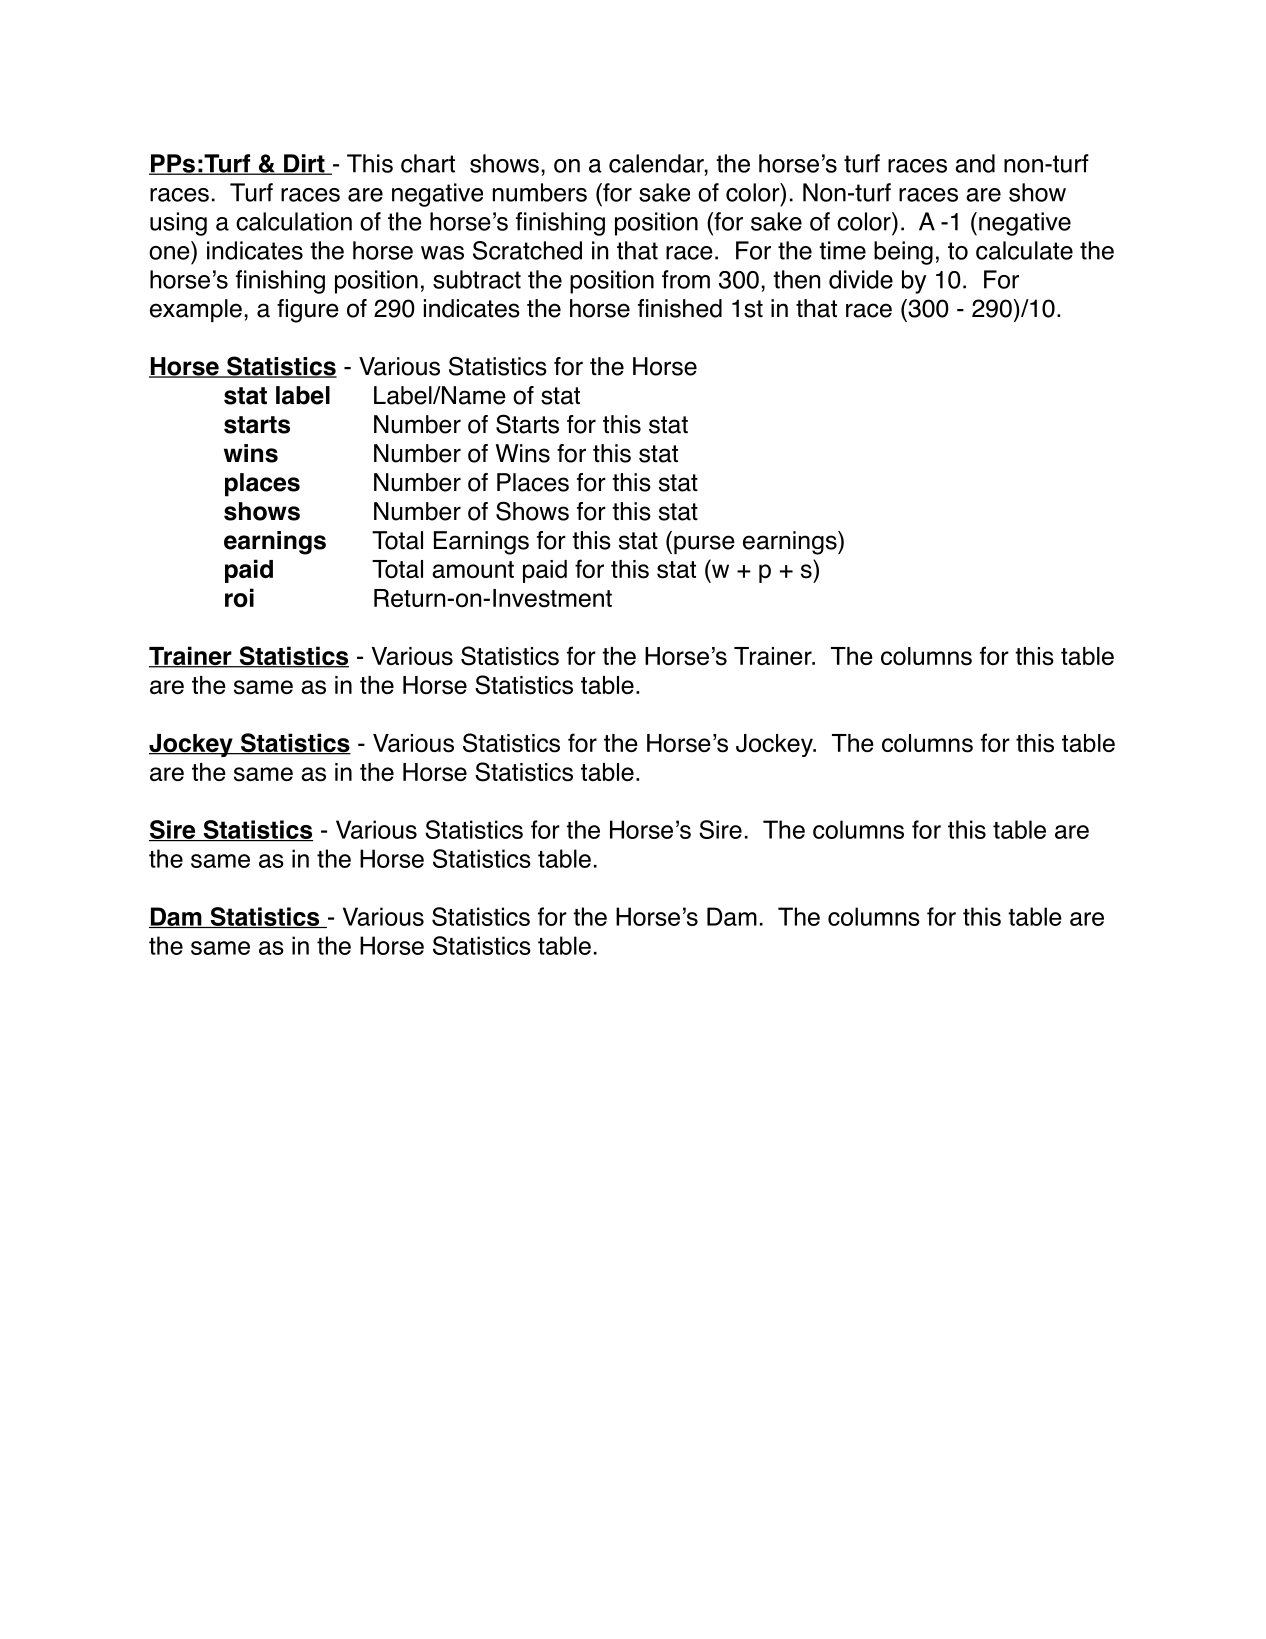  What do you see at coordinates (304, 164) in the document?
I see `Dirt` at bounding box center [304, 164].
